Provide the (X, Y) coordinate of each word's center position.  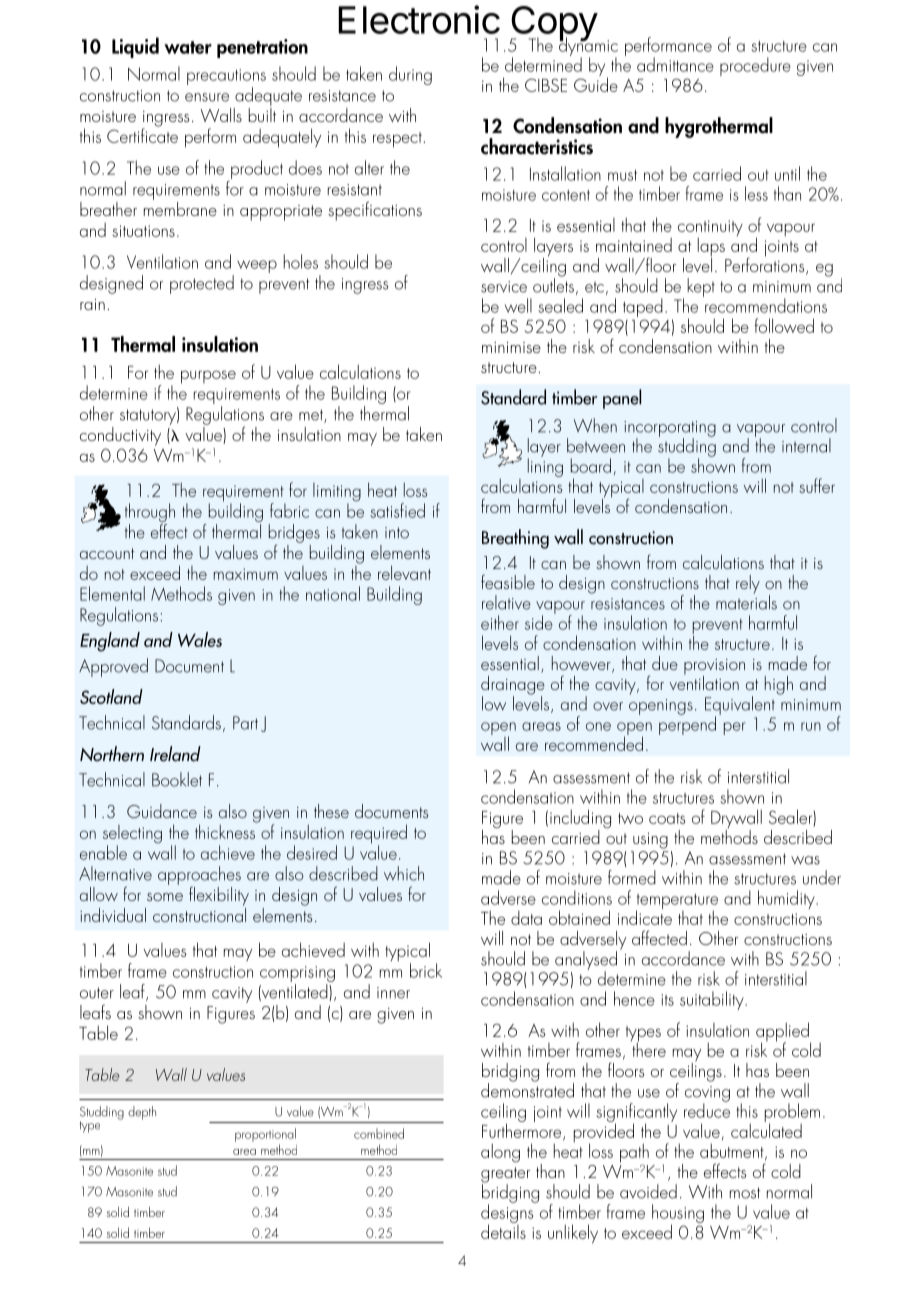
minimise (511, 347)
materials (746, 601)
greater (505, 1176)
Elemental (112, 593)
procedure (755, 66)
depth (142, 1113)
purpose (208, 377)
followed (784, 325)
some (165, 897)
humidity (787, 899)
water (188, 47)
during (410, 75)
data (526, 918)
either (500, 622)
